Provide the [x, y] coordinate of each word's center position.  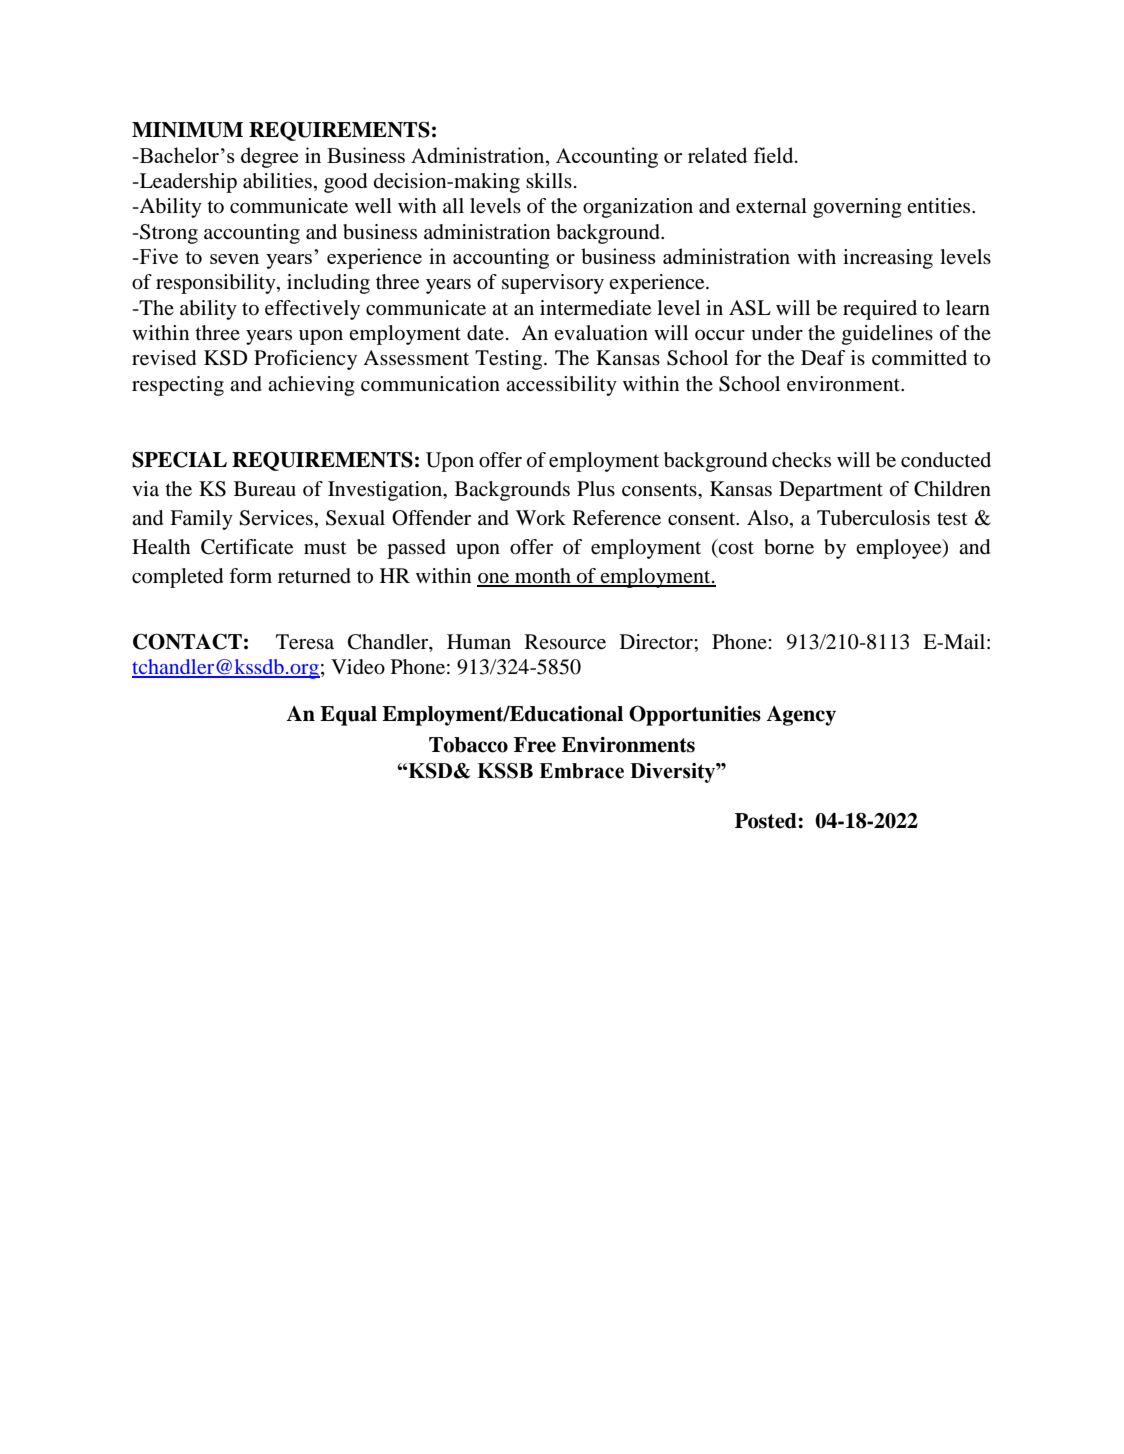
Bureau [265, 489]
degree [269, 157]
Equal [348, 716]
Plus [596, 489]
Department [831, 491]
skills [549, 180]
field [774, 155]
